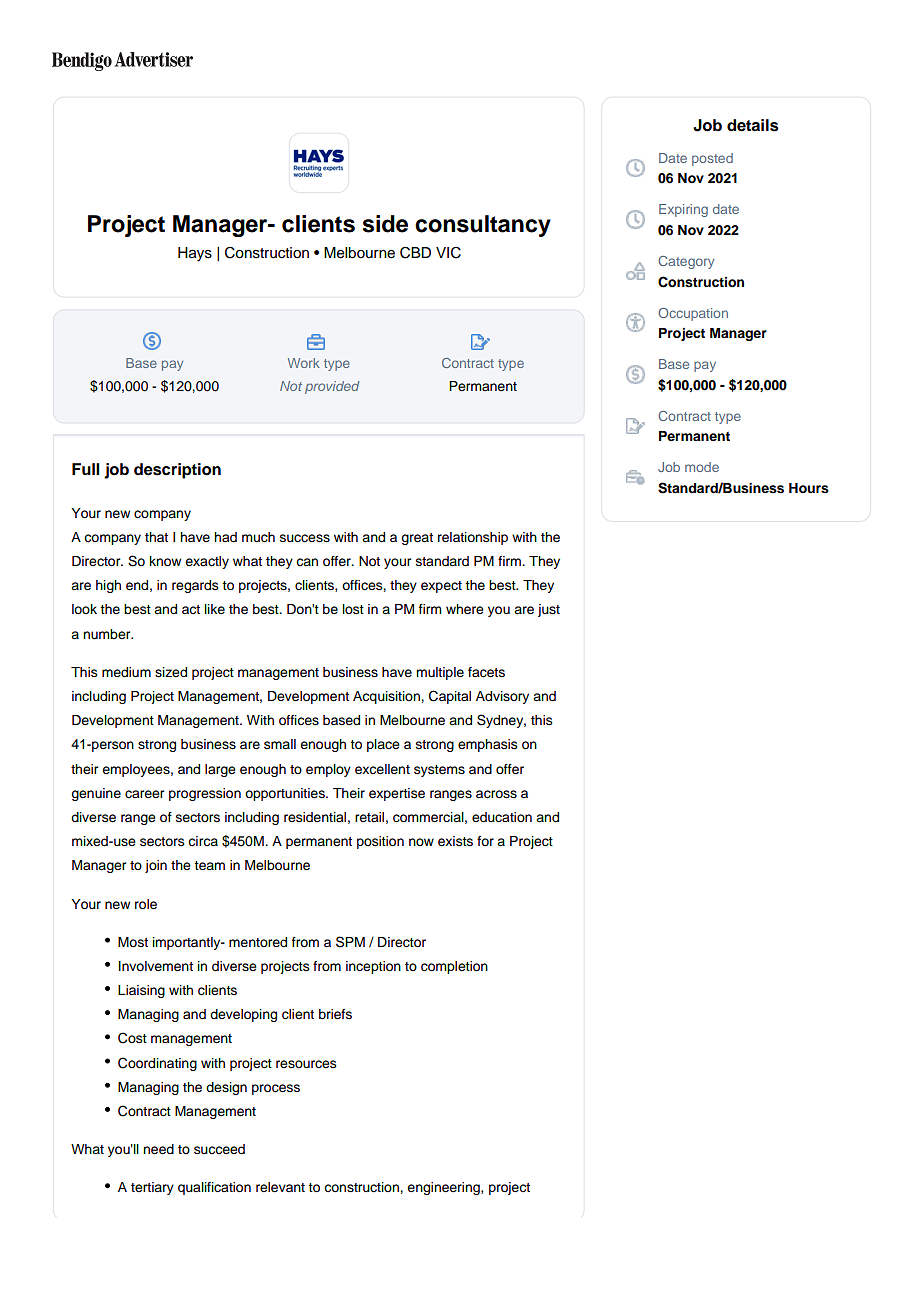 The width and height of the image is (924, 1308). Describe the element at coordinates (712, 159) in the image. I see `posted` at that location.
